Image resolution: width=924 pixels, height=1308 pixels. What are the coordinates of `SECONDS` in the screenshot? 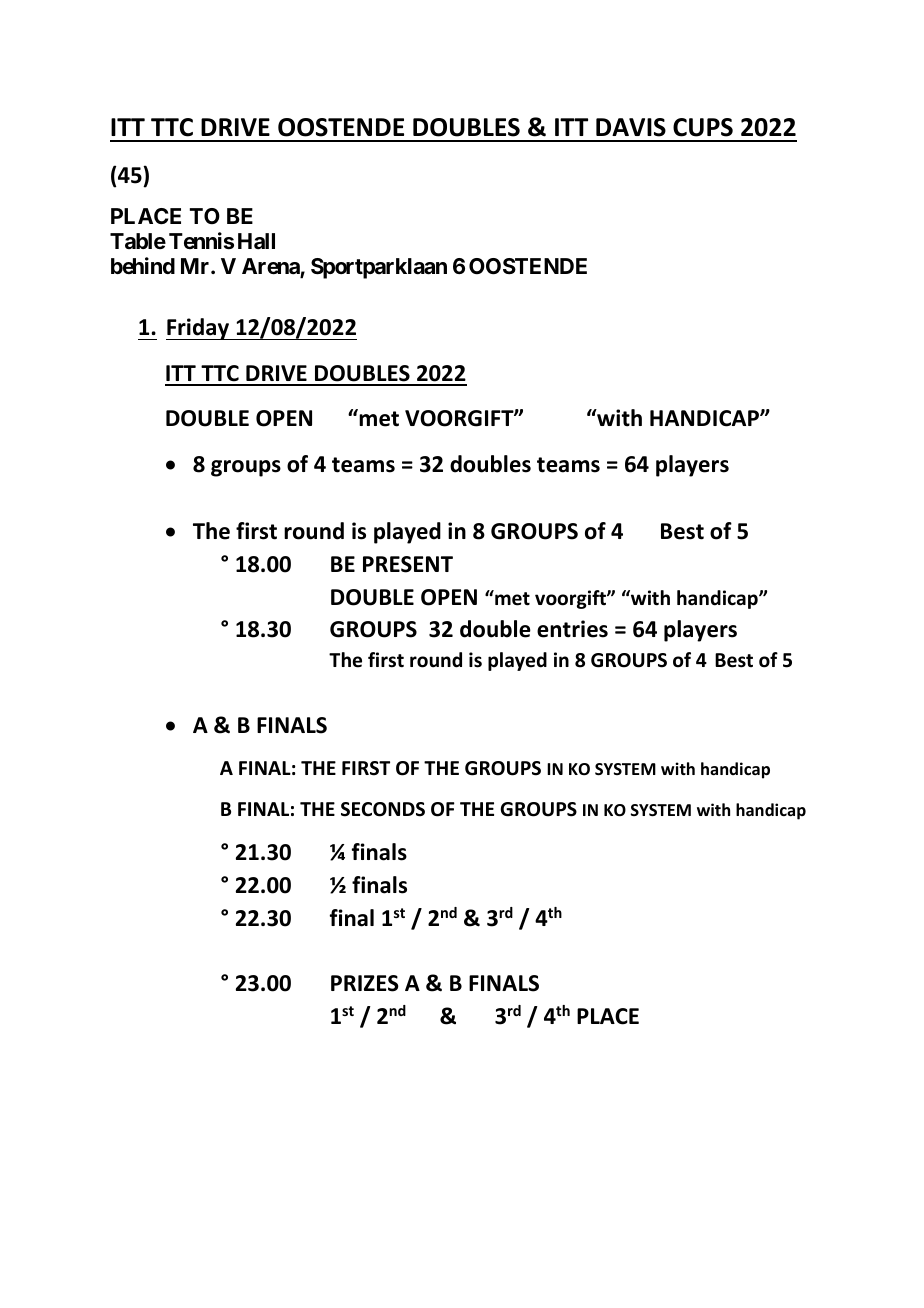 It's located at (383, 809).
